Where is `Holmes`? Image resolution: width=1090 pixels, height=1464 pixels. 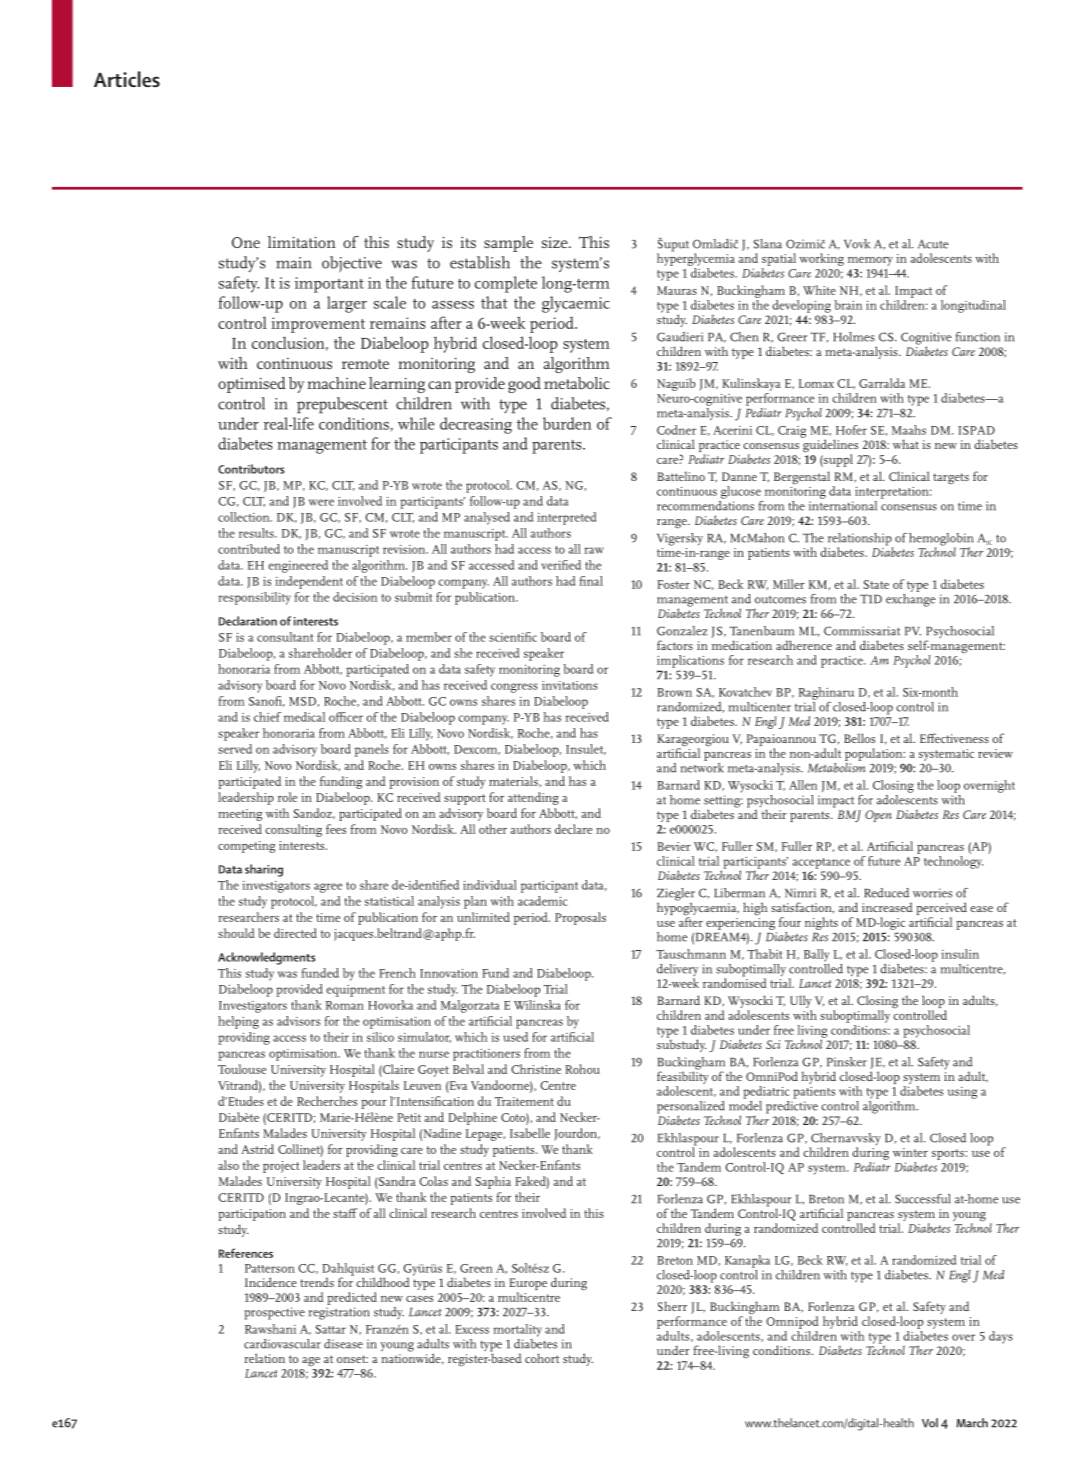 Holmes is located at coordinates (854, 337).
